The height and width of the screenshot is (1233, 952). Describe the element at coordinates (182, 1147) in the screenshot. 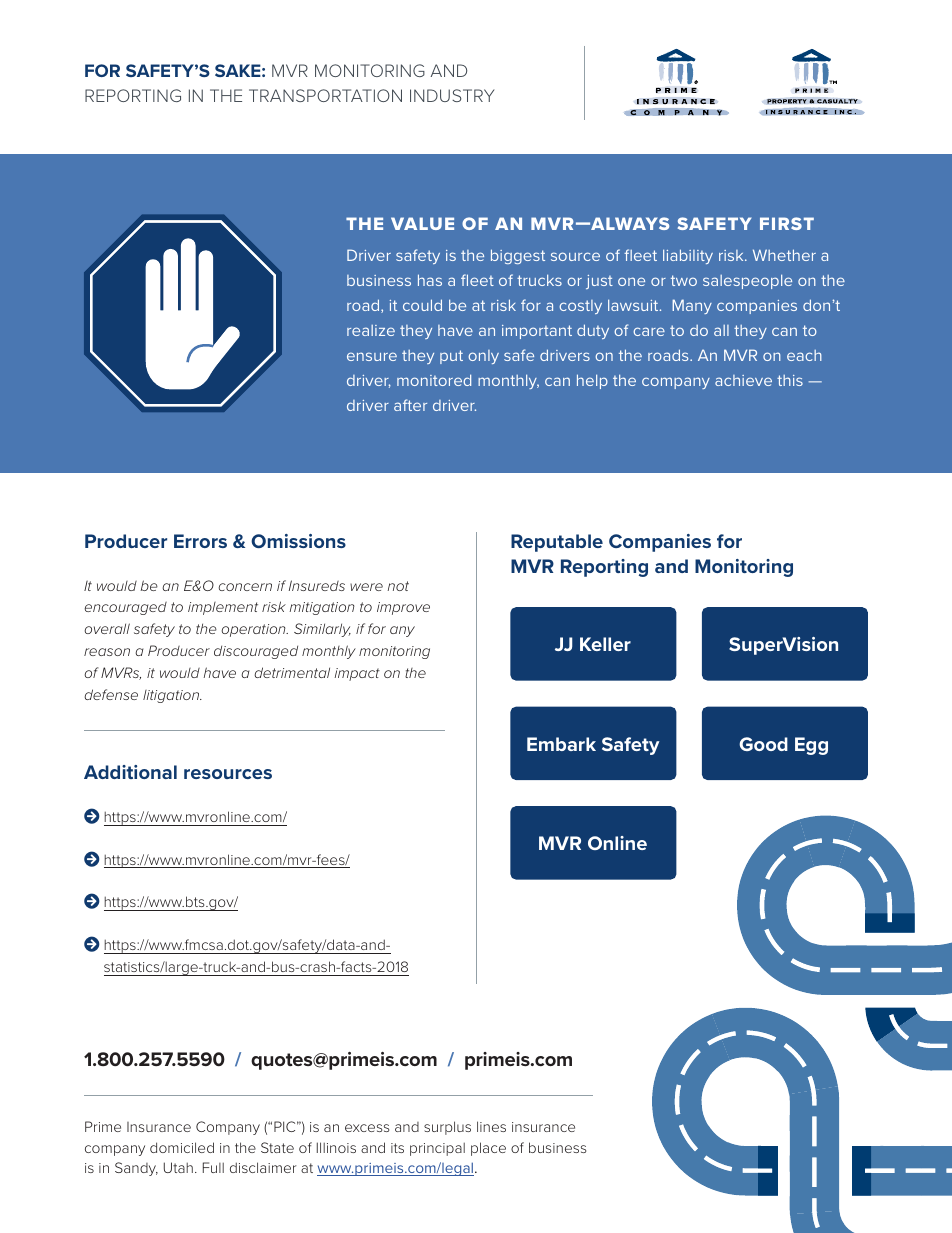

I see `domiciled` at that location.
